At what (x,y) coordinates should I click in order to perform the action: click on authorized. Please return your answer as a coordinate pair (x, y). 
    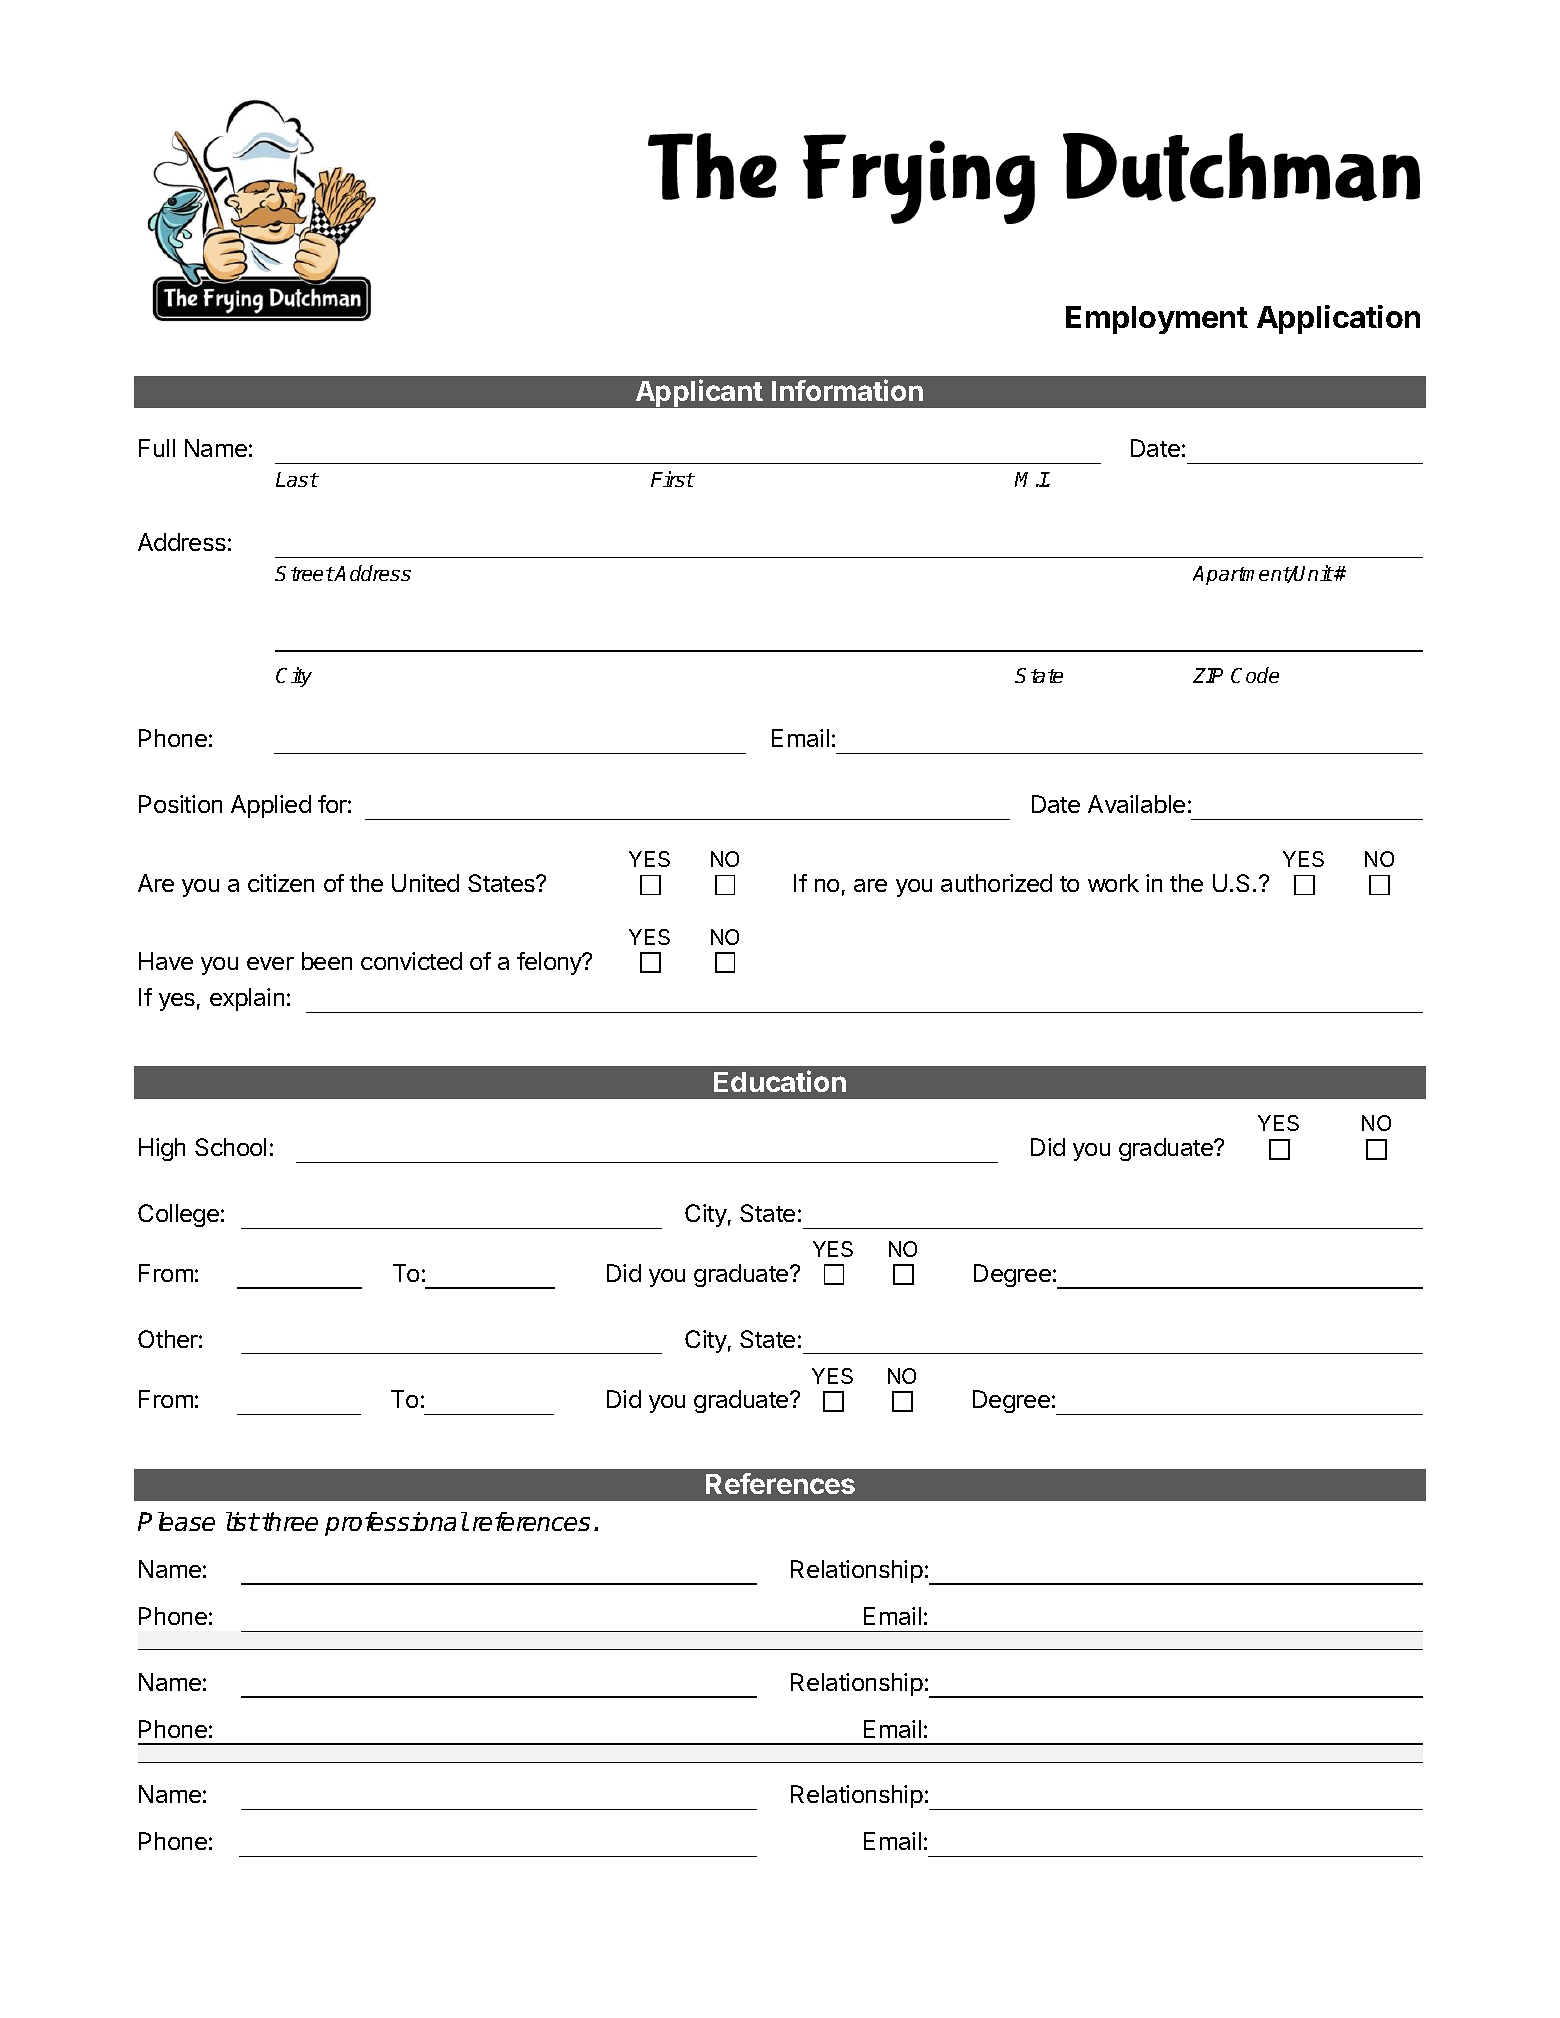
    Looking at the image, I should click on (996, 883).
